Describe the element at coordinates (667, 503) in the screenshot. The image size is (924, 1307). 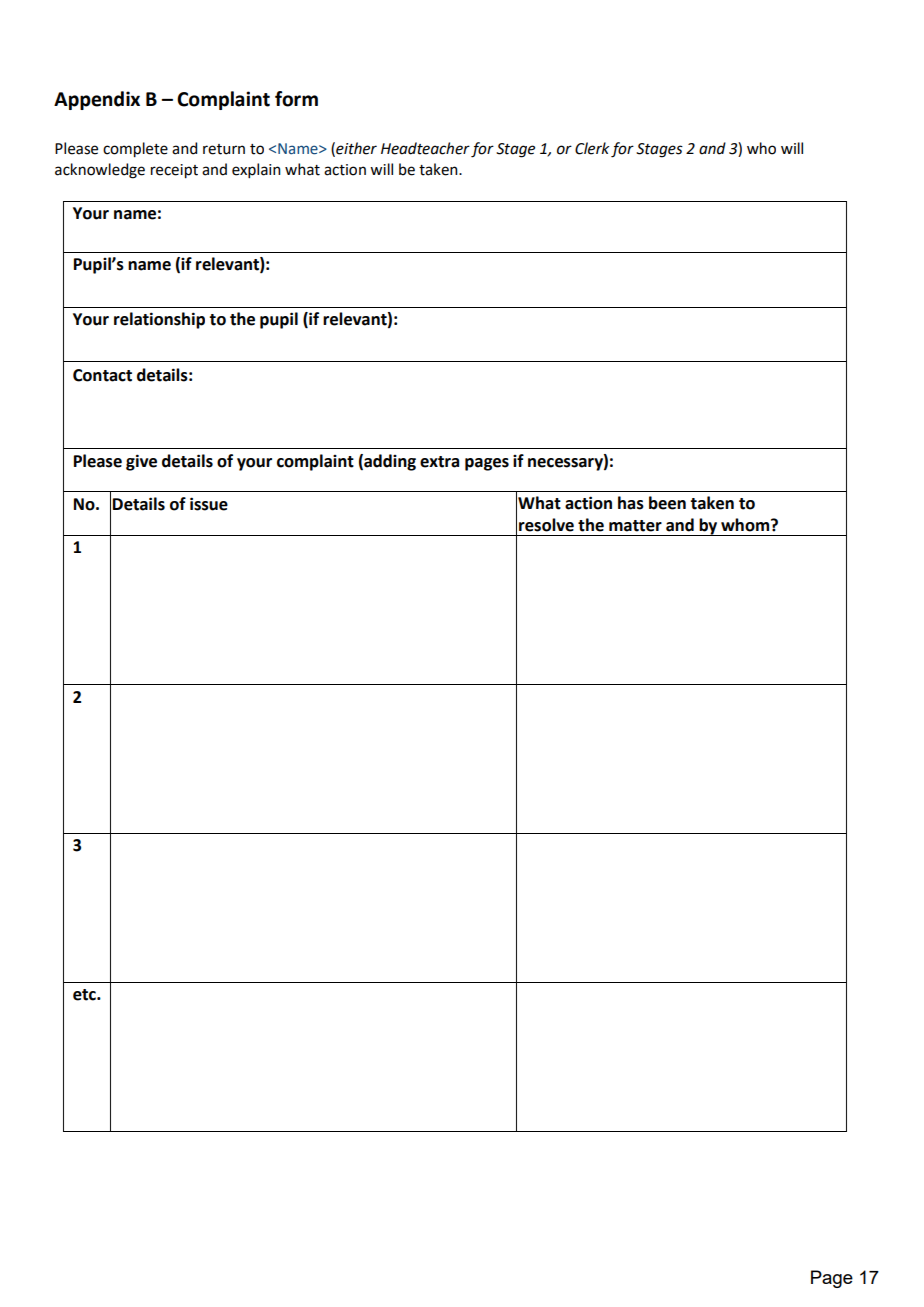
I see `been` at that location.
